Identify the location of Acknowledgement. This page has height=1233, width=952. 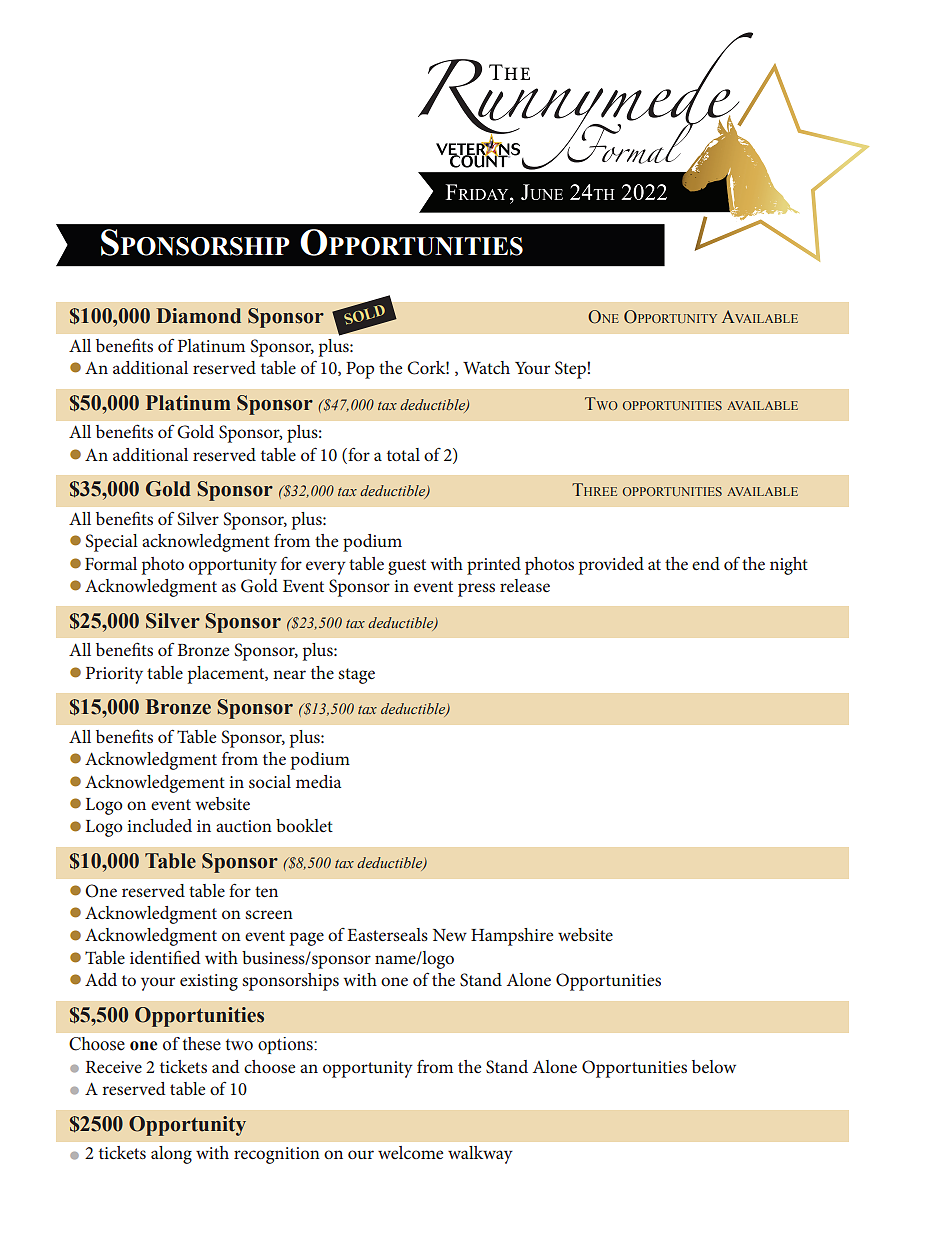
(155, 784).
